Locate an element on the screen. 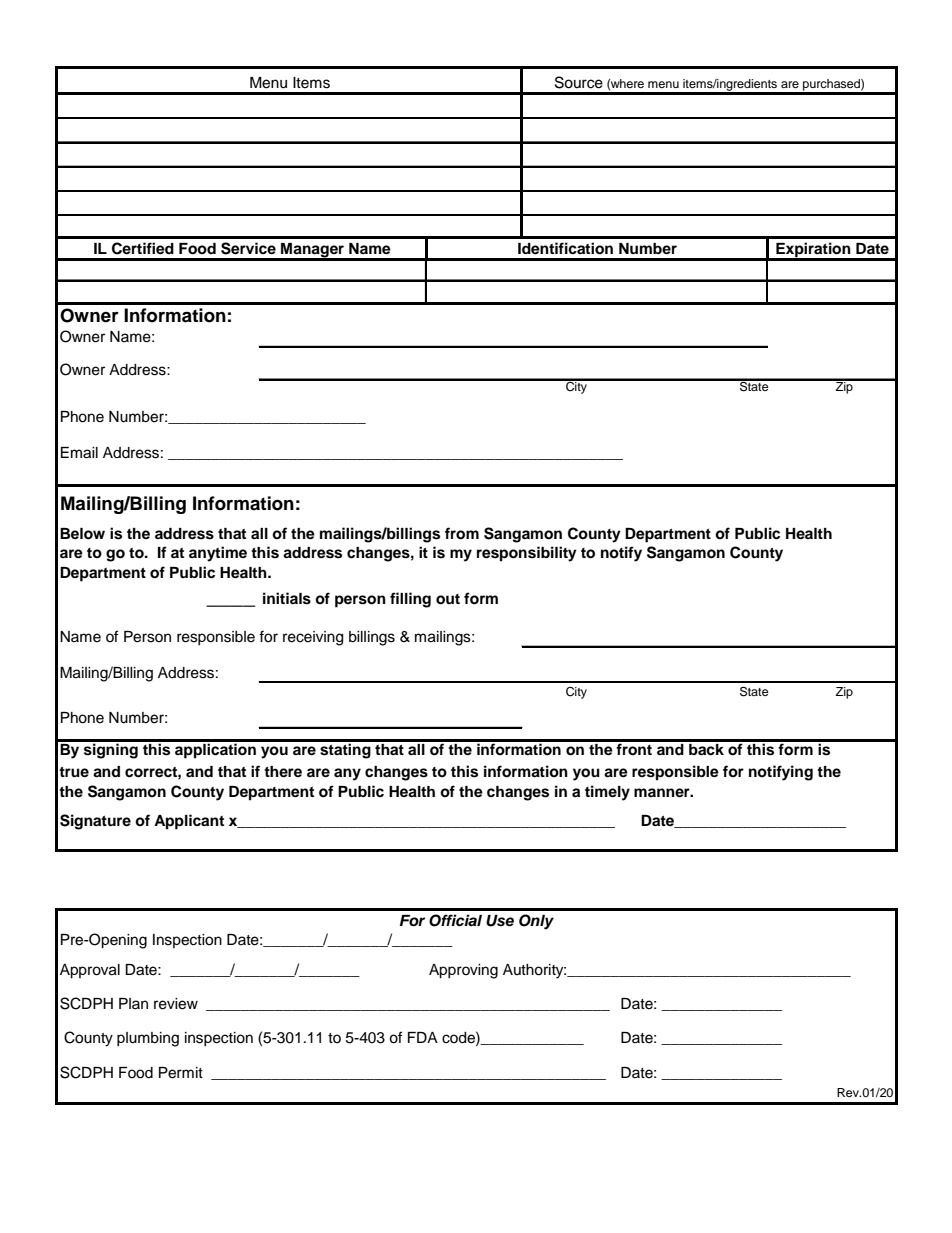 The width and height of the screenshot is (952, 1233). responsibility is located at coordinates (527, 554).
